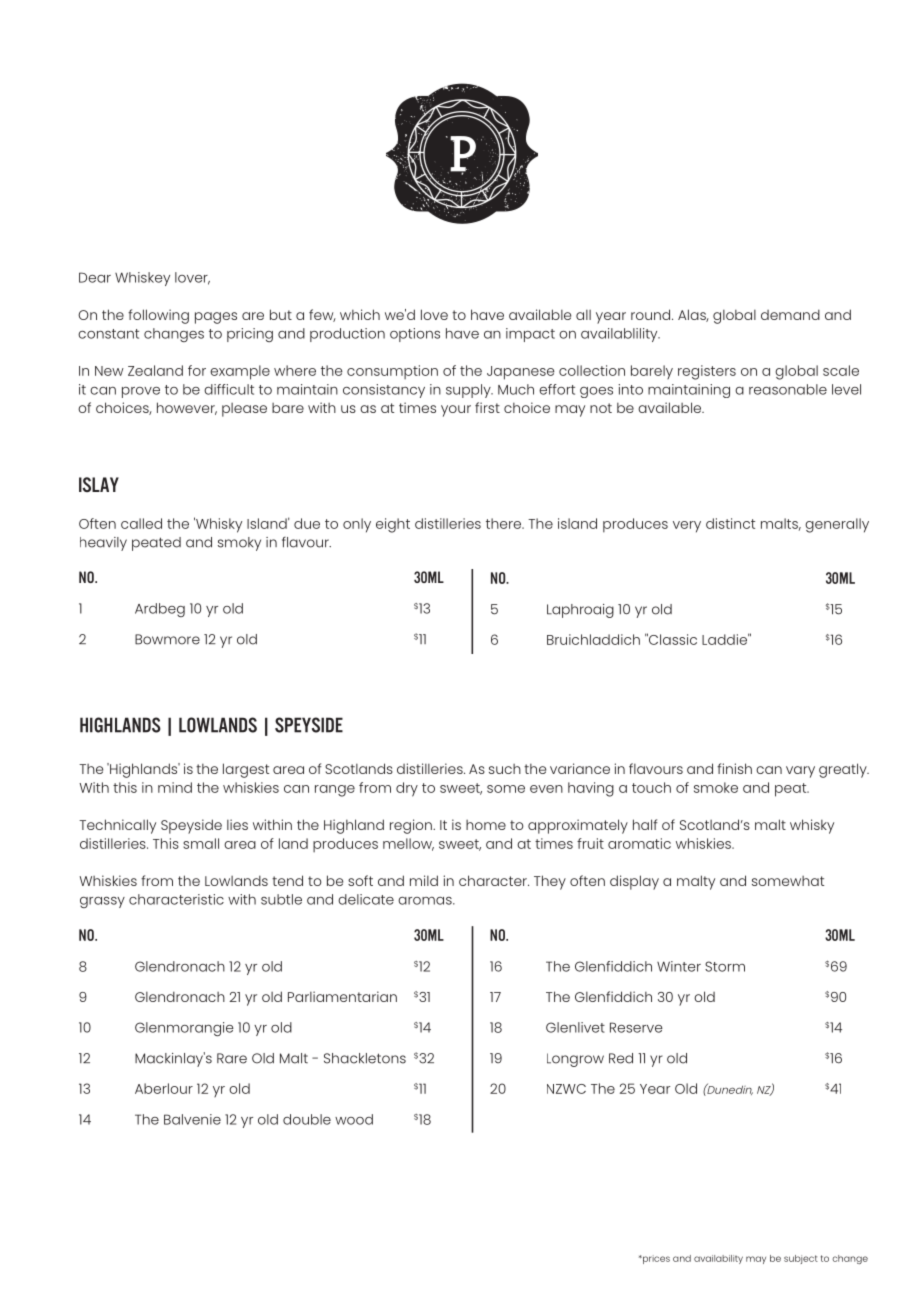  Describe the element at coordinates (158, 316) in the screenshot. I see `following` at that location.
